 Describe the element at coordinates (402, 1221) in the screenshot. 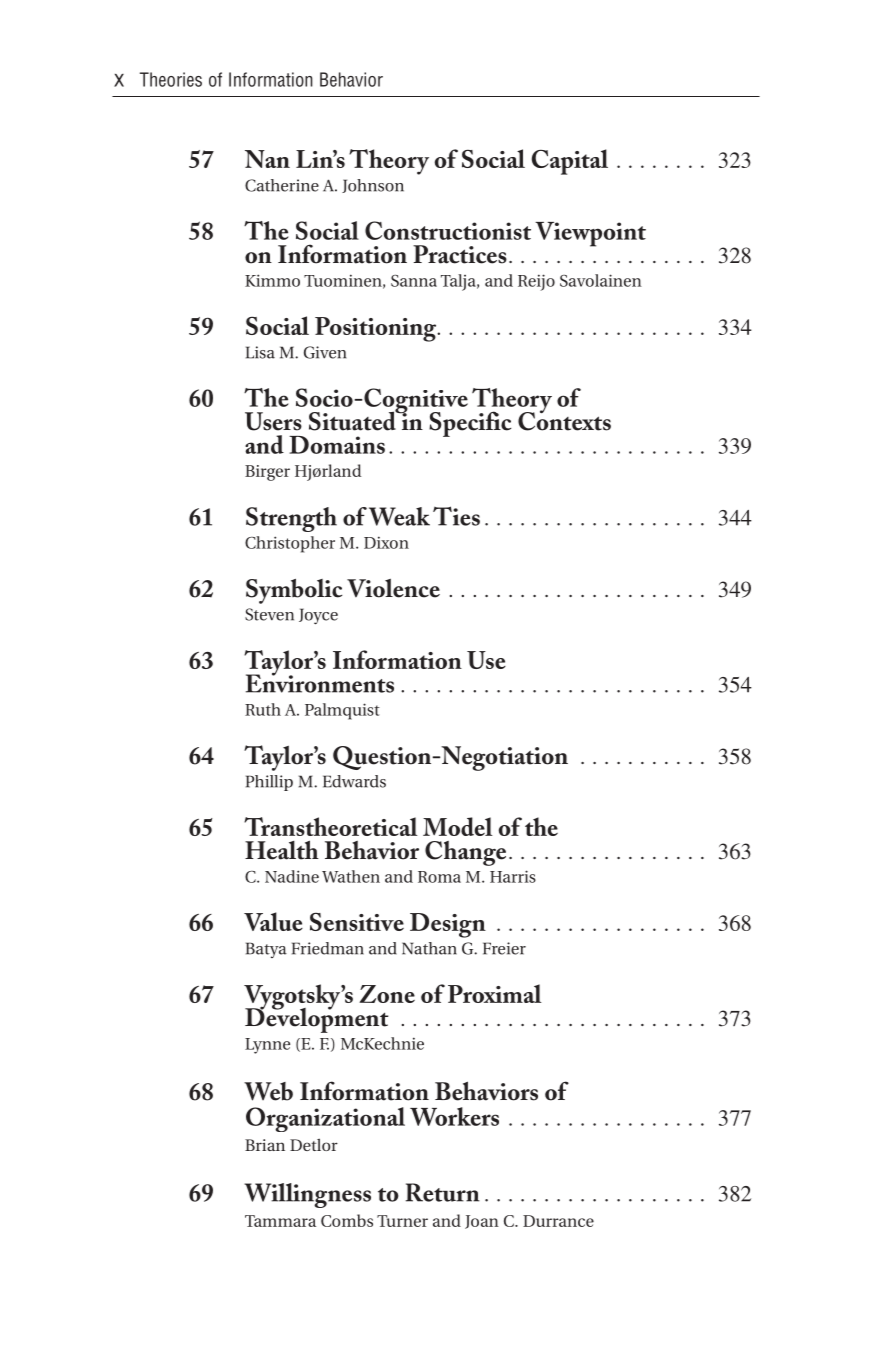

I see `Turner` at that location.
